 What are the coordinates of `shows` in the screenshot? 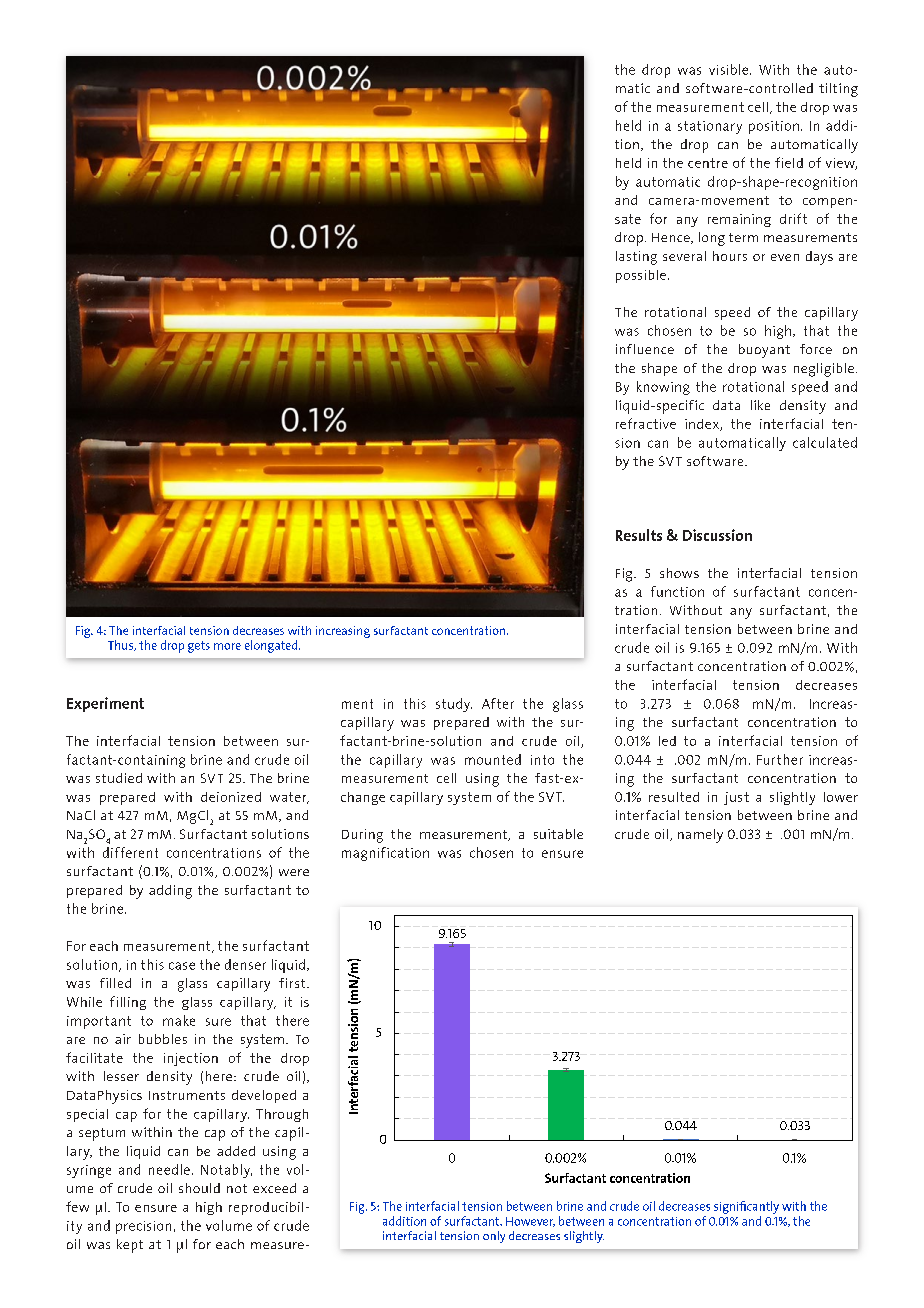 It's located at (679, 573).
